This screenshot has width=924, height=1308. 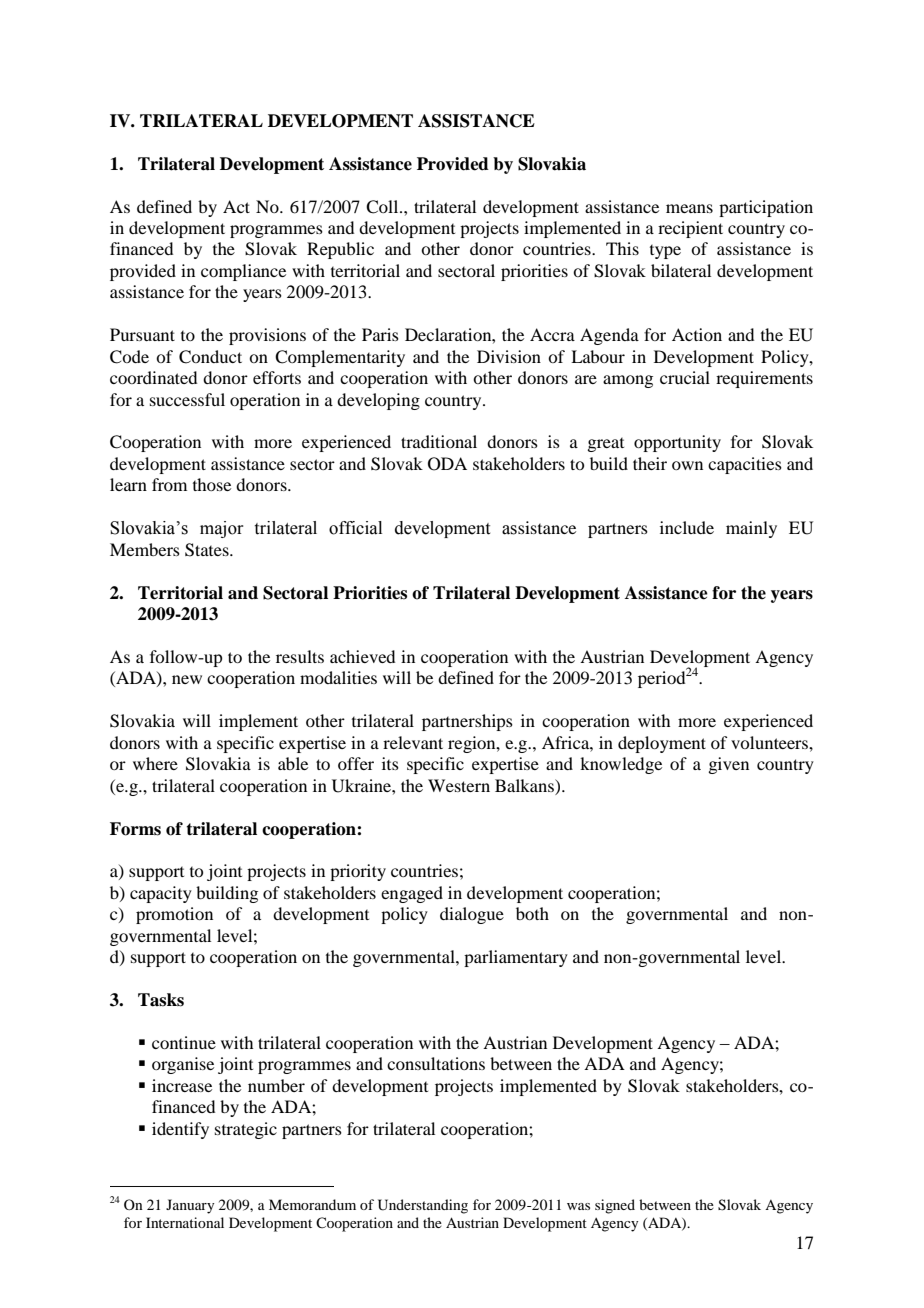 What do you see at coordinates (690, 229) in the screenshot?
I see `recipient` at bounding box center [690, 229].
